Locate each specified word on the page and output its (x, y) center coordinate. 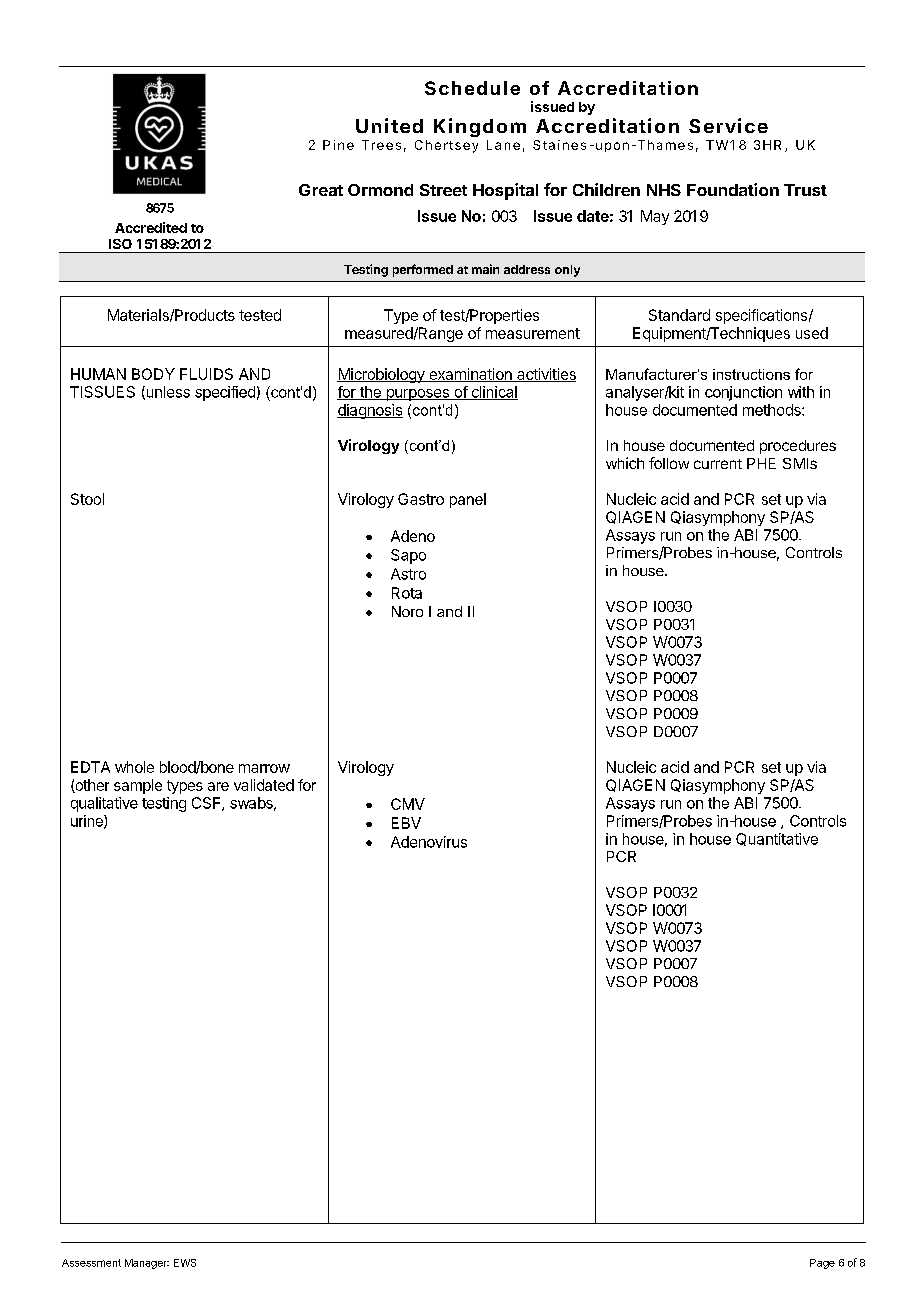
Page (822, 1264)
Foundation (733, 189)
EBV (406, 823)
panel (468, 500)
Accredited (151, 227)
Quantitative (777, 839)
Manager (147, 1264)
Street (443, 190)
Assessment (91, 1263)
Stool (87, 499)
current (718, 464)
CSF (207, 804)
